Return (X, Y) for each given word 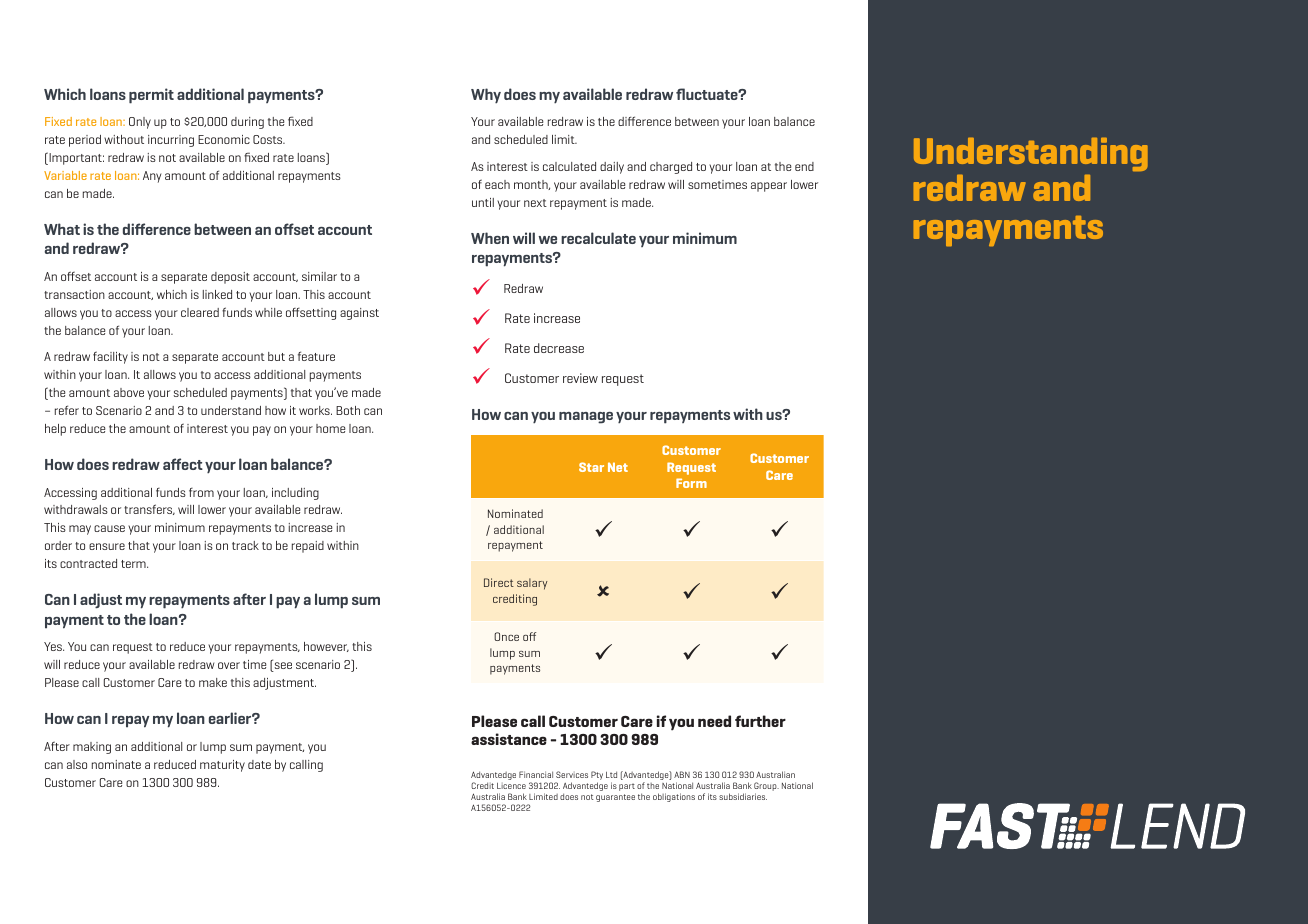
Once (506, 636)
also (77, 764)
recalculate (598, 238)
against (359, 314)
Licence (511, 786)
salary (532, 584)
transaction (74, 294)
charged (671, 168)
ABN (682, 774)
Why (486, 95)
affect (183, 464)
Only (140, 123)
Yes (54, 646)
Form (691, 483)
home (330, 428)
